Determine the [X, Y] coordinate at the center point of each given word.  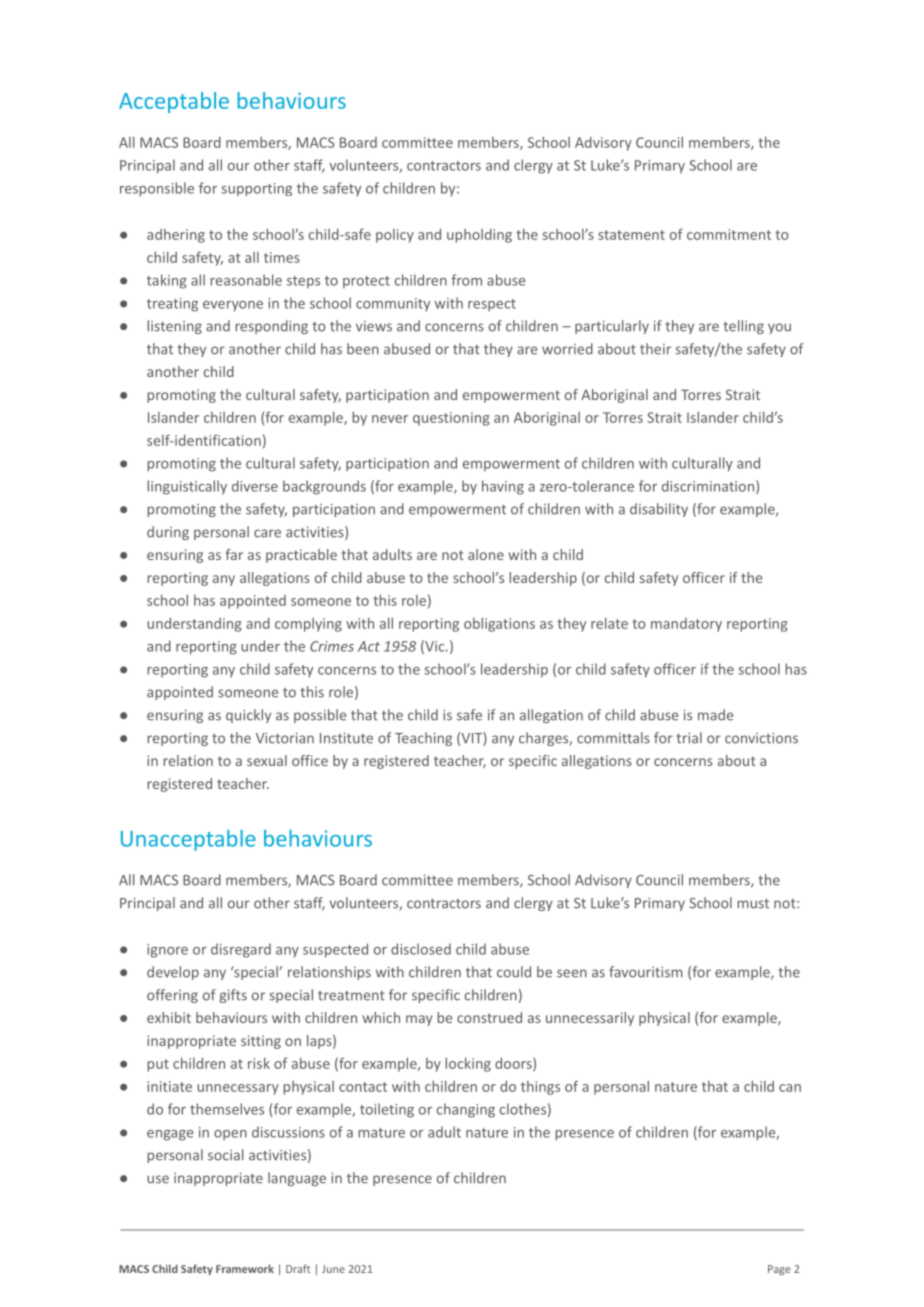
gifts [233, 996]
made [715, 715]
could [514, 972]
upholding [479, 236]
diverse [255, 486]
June [333, 1269]
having [503, 487]
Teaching [423, 739]
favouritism [646, 972]
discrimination [708, 486]
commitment [729, 234]
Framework [245, 1268]
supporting [256, 189]
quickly [248, 716]
